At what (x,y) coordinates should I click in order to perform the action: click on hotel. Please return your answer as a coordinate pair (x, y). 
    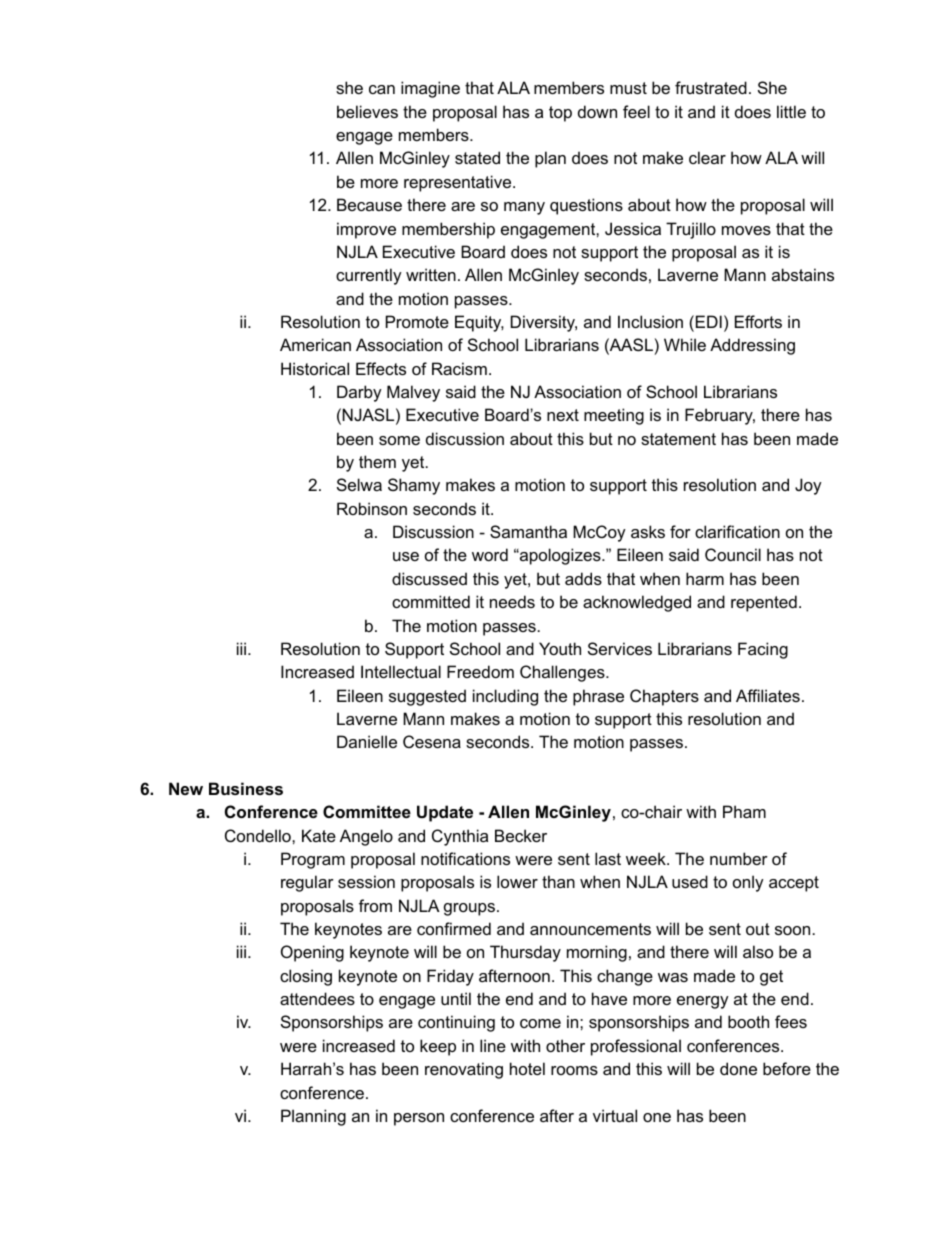
    Looking at the image, I should click on (527, 1068).
